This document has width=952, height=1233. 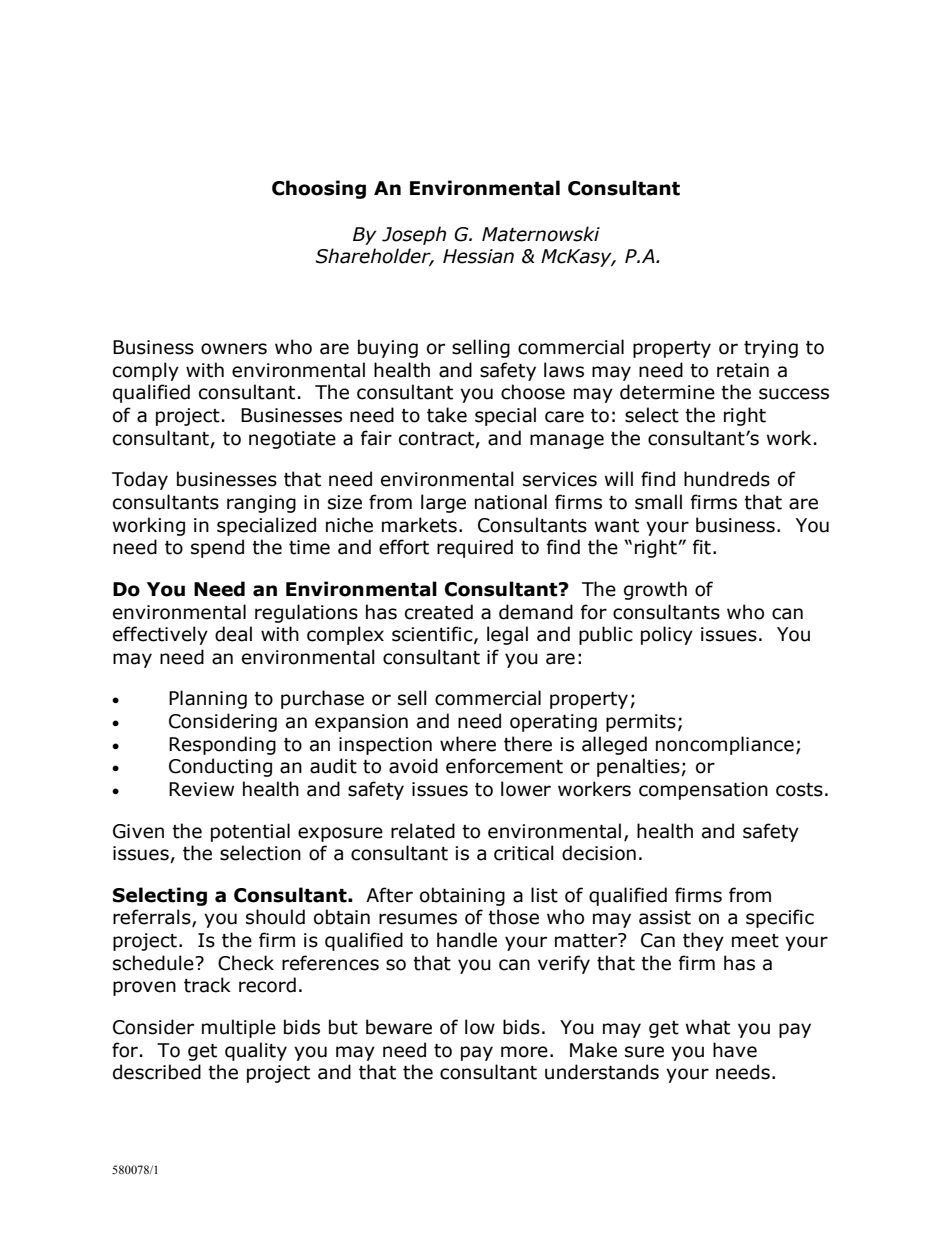 What do you see at coordinates (524, 853) in the document?
I see `critical` at bounding box center [524, 853].
